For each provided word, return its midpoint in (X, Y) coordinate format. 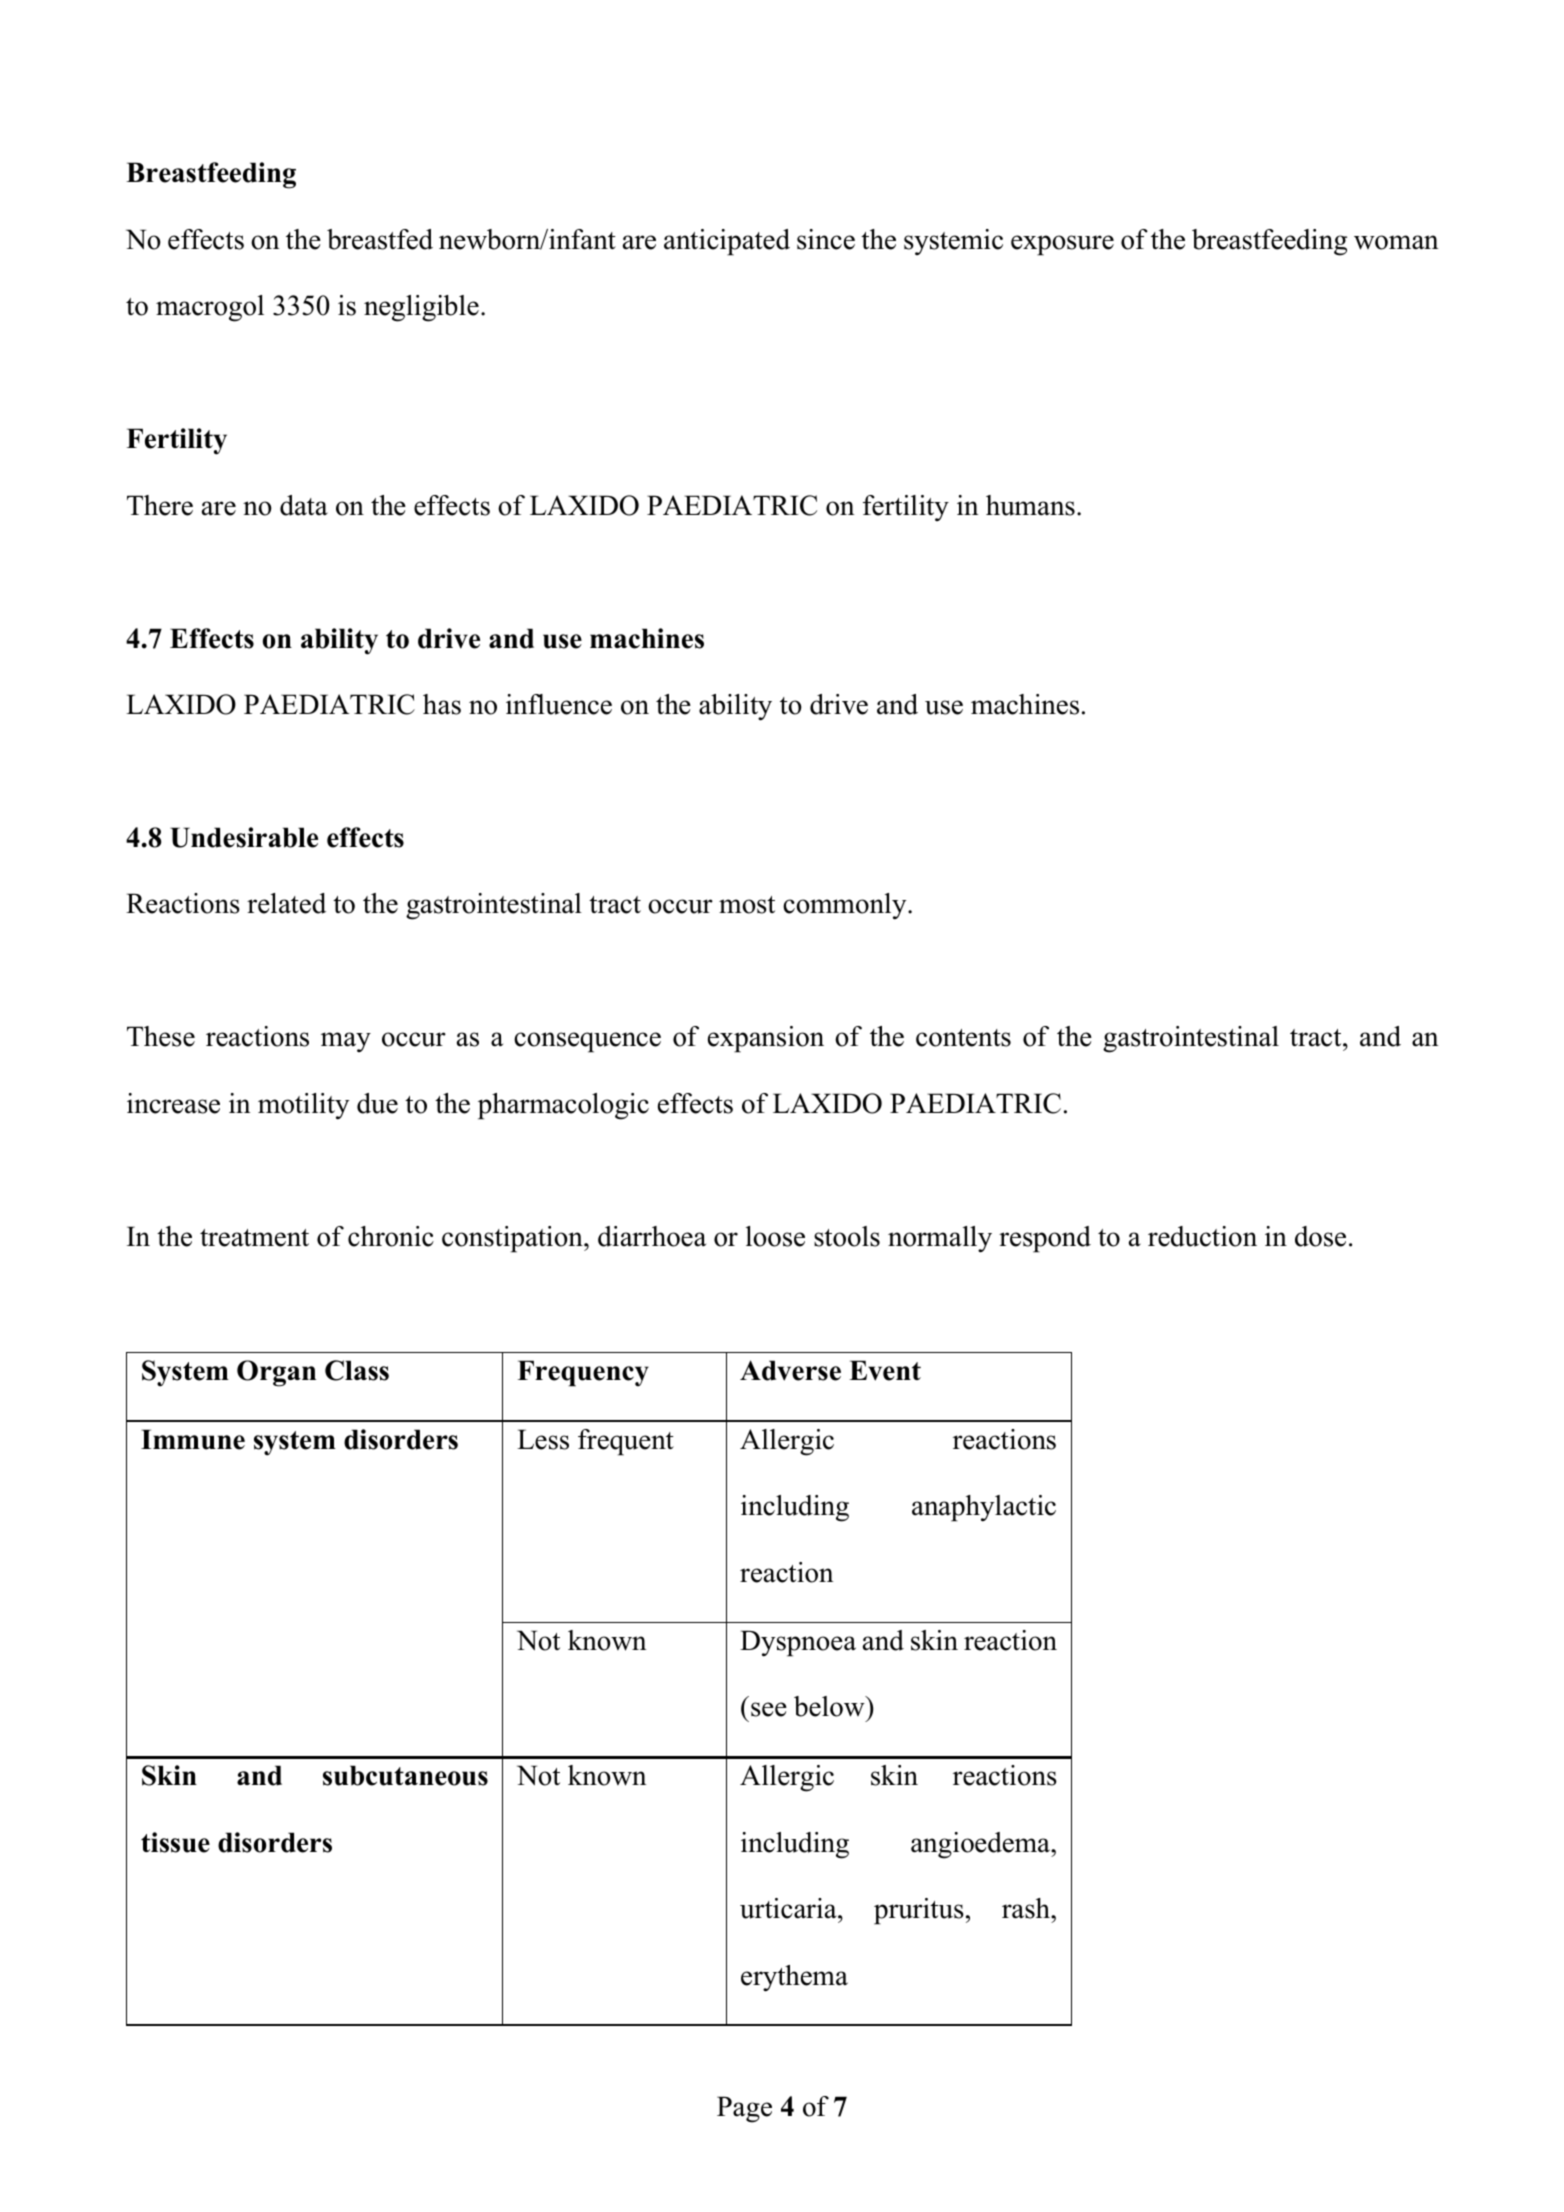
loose (775, 1236)
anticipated (727, 242)
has (442, 704)
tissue (175, 1842)
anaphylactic (984, 1508)
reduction (1202, 1236)
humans (1030, 505)
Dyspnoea (798, 1643)
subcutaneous (405, 1775)
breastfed (380, 239)
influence (559, 704)
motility (303, 1106)
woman (1396, 242)
